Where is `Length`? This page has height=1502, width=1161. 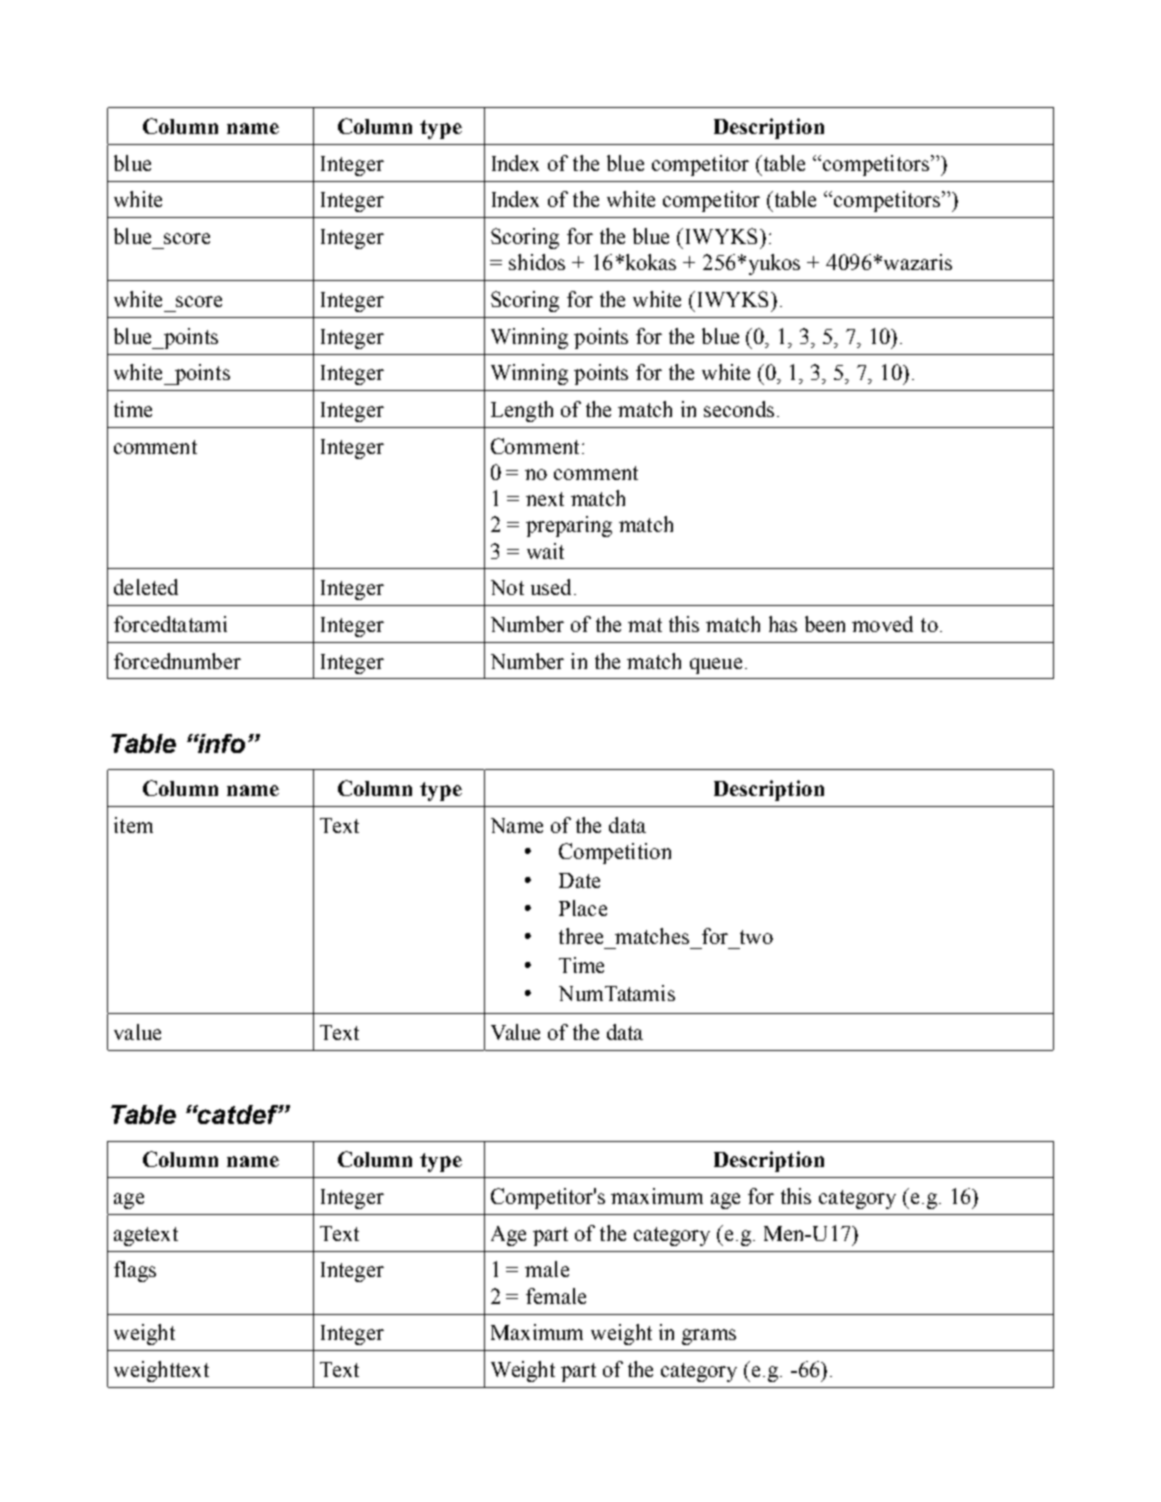
Length is located at coordinates (522, 411).
